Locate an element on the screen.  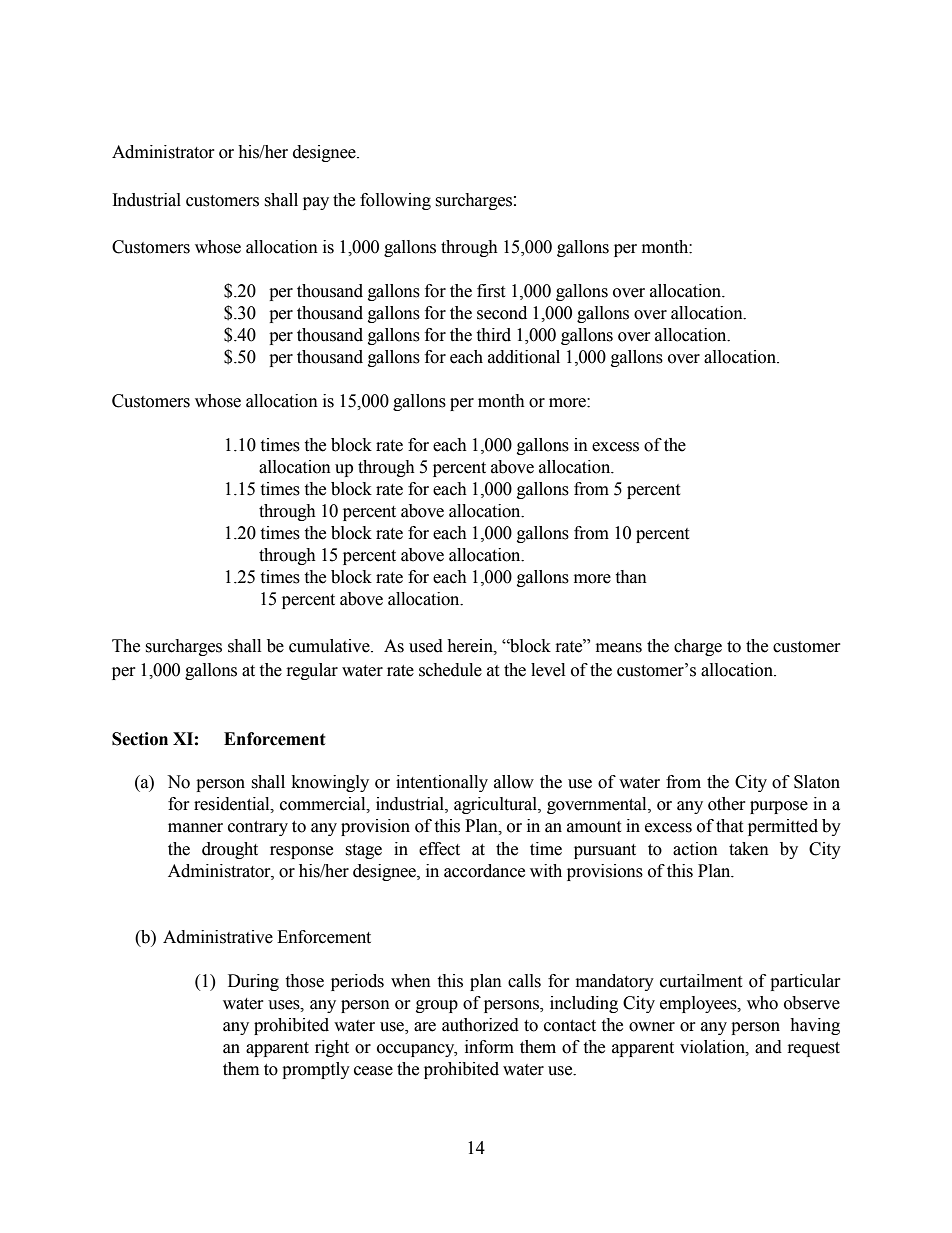
inform is located at coordinates (489, 1047).
